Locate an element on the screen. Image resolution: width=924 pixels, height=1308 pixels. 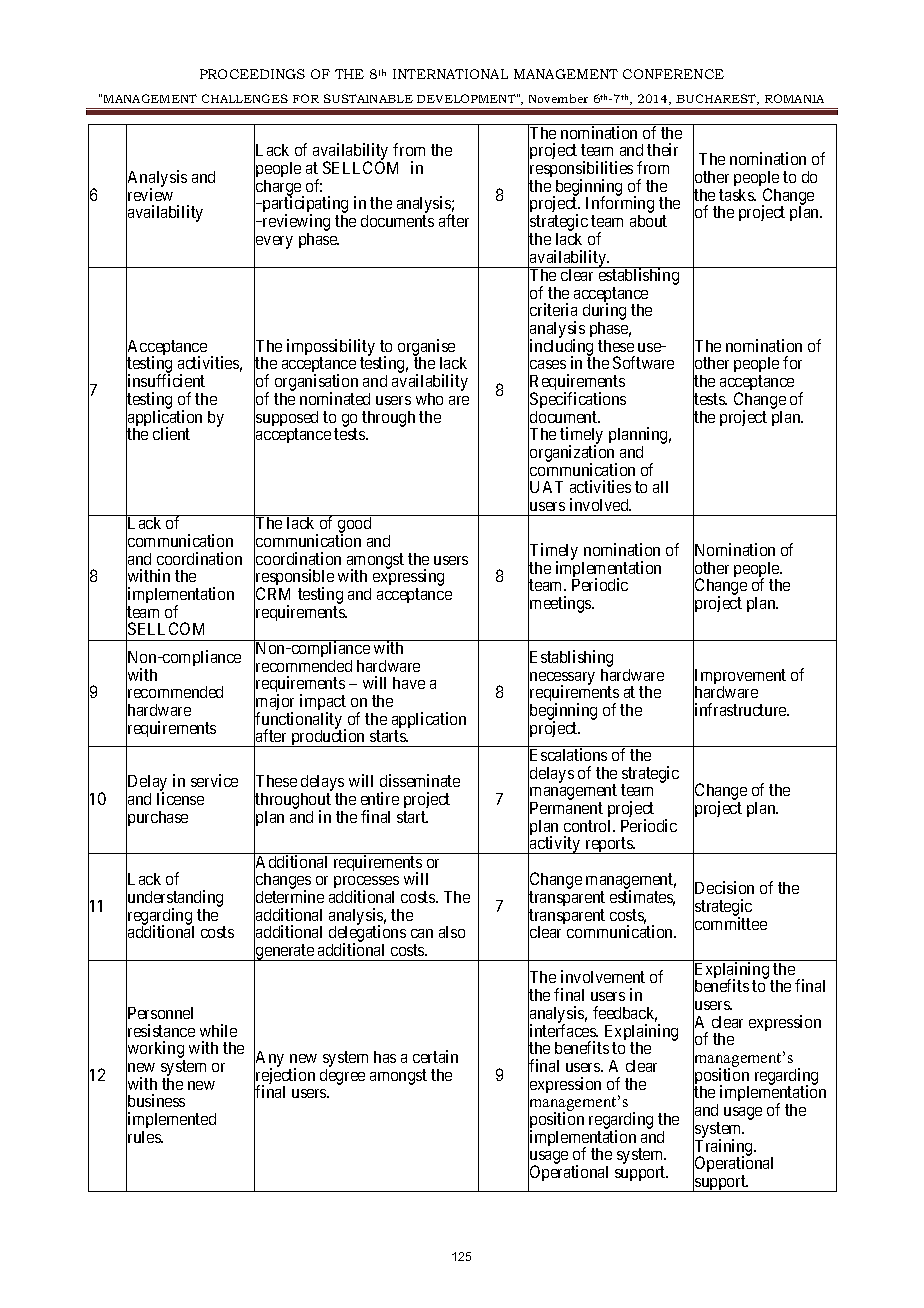
also is located at coordinates (452, 932).
